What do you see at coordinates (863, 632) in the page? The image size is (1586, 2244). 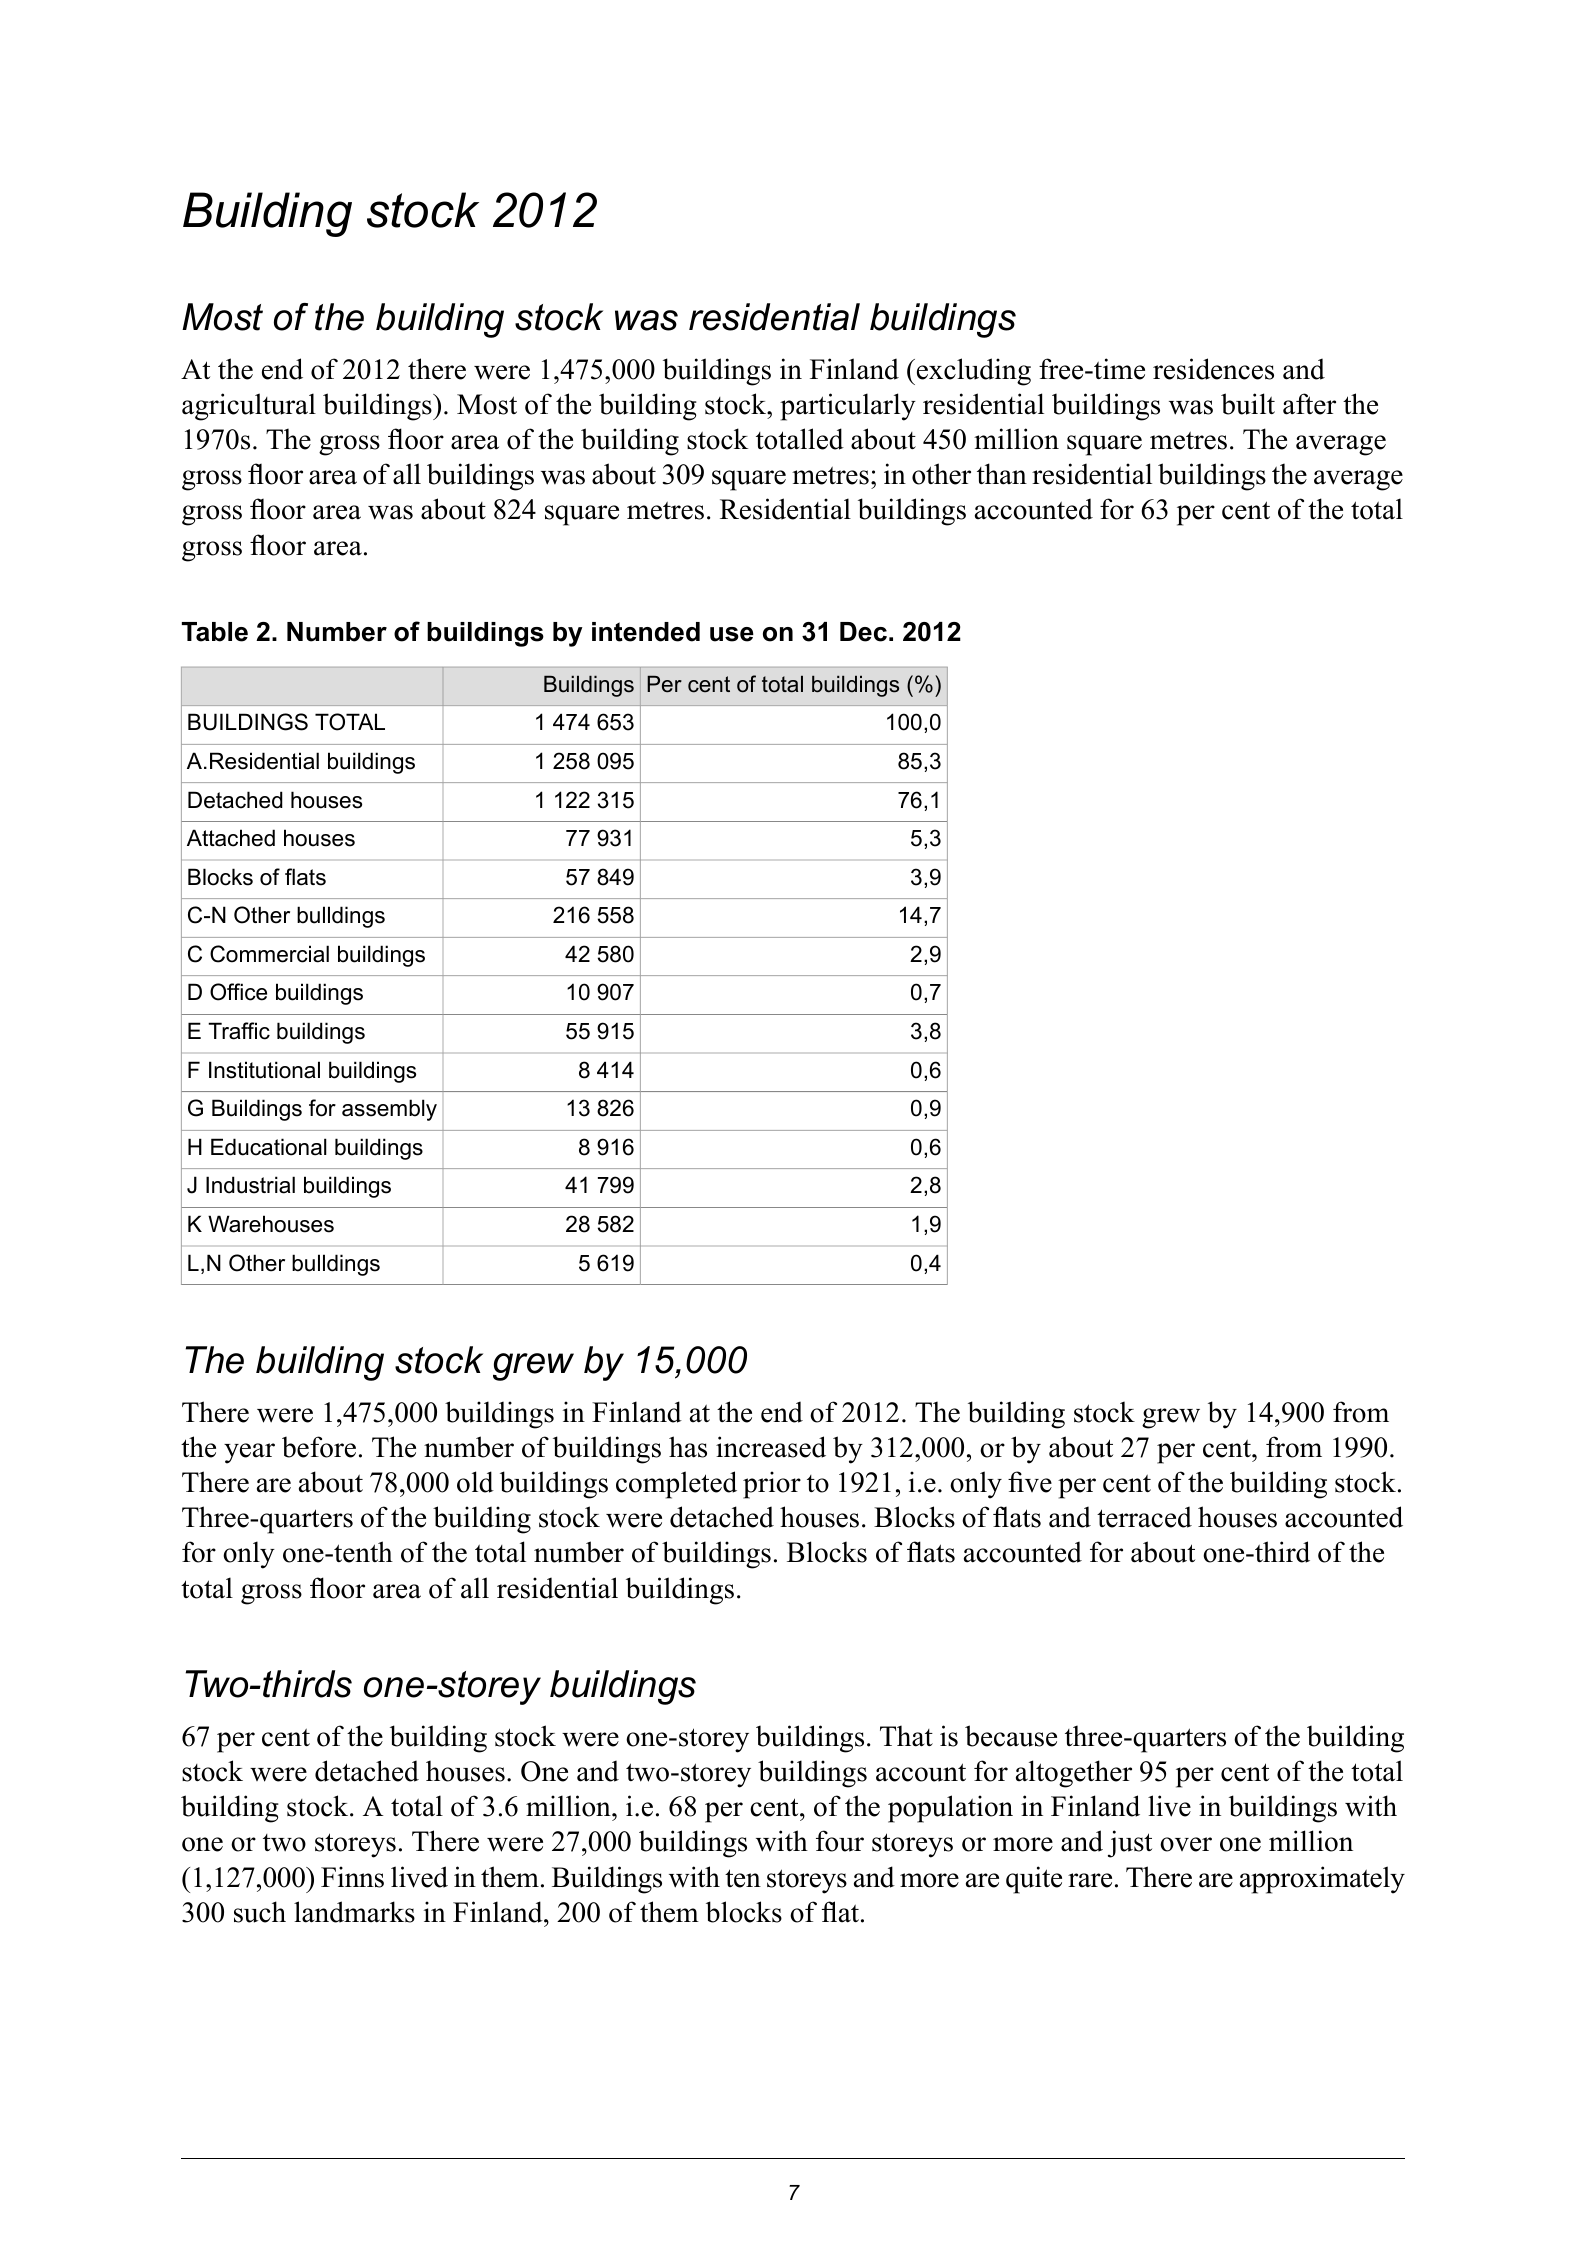 I see `Dec` at bounding box center [863, 632].
